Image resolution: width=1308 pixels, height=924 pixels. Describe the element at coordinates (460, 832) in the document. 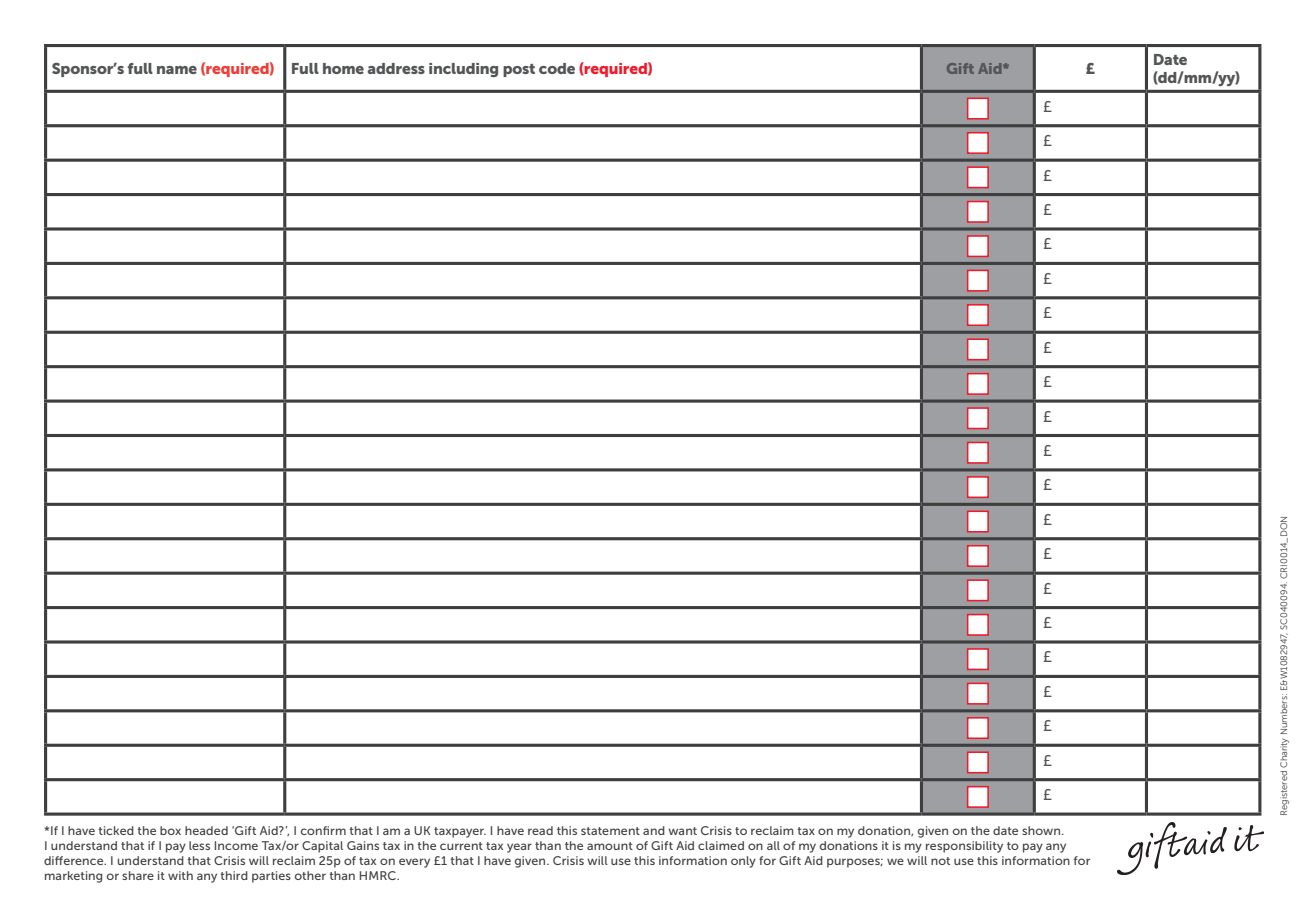

I see `taxpayer` at that location.
